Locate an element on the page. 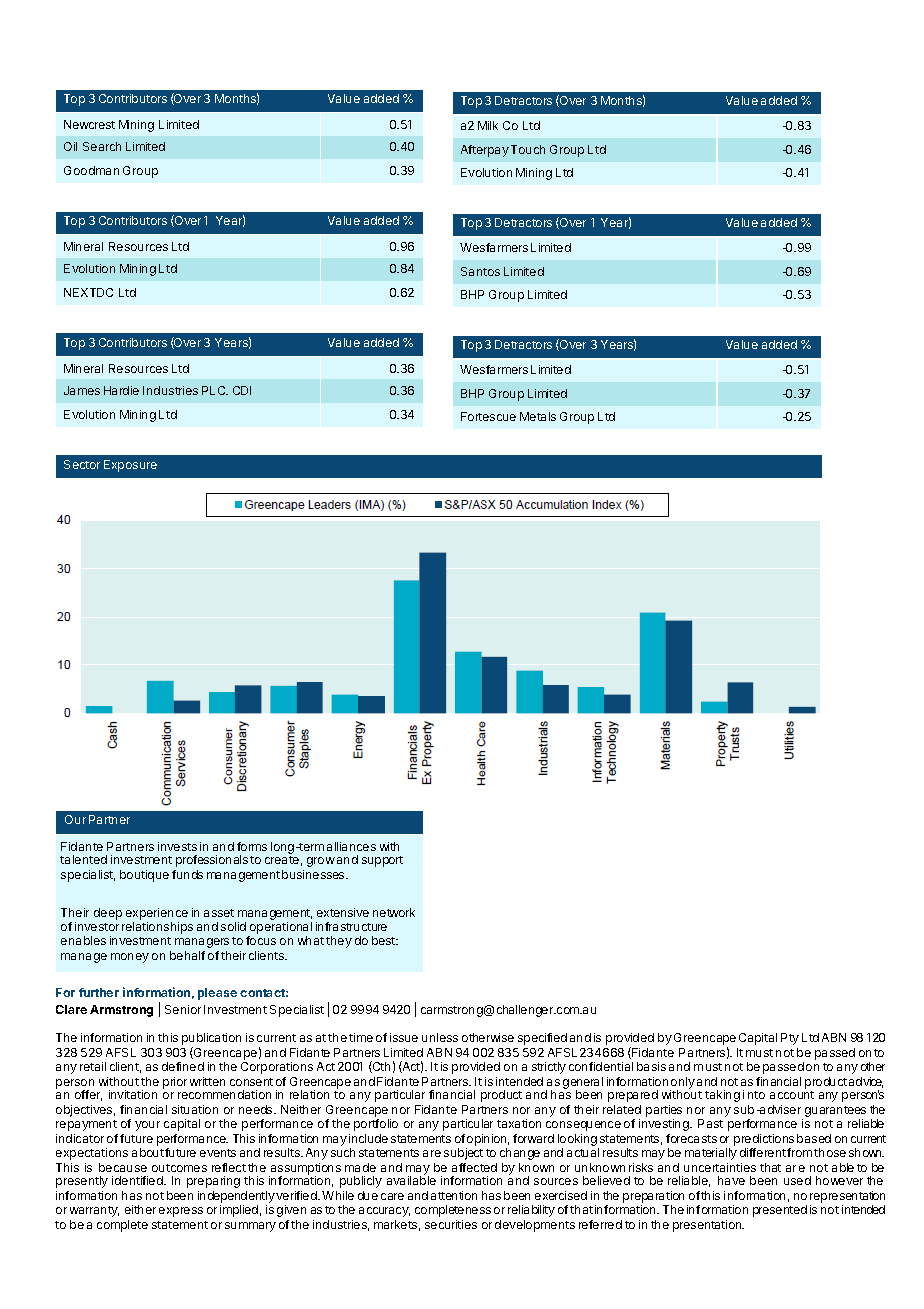 The width and height of the page is (924, 1309). presented is located at coordinates (780, 1211).
